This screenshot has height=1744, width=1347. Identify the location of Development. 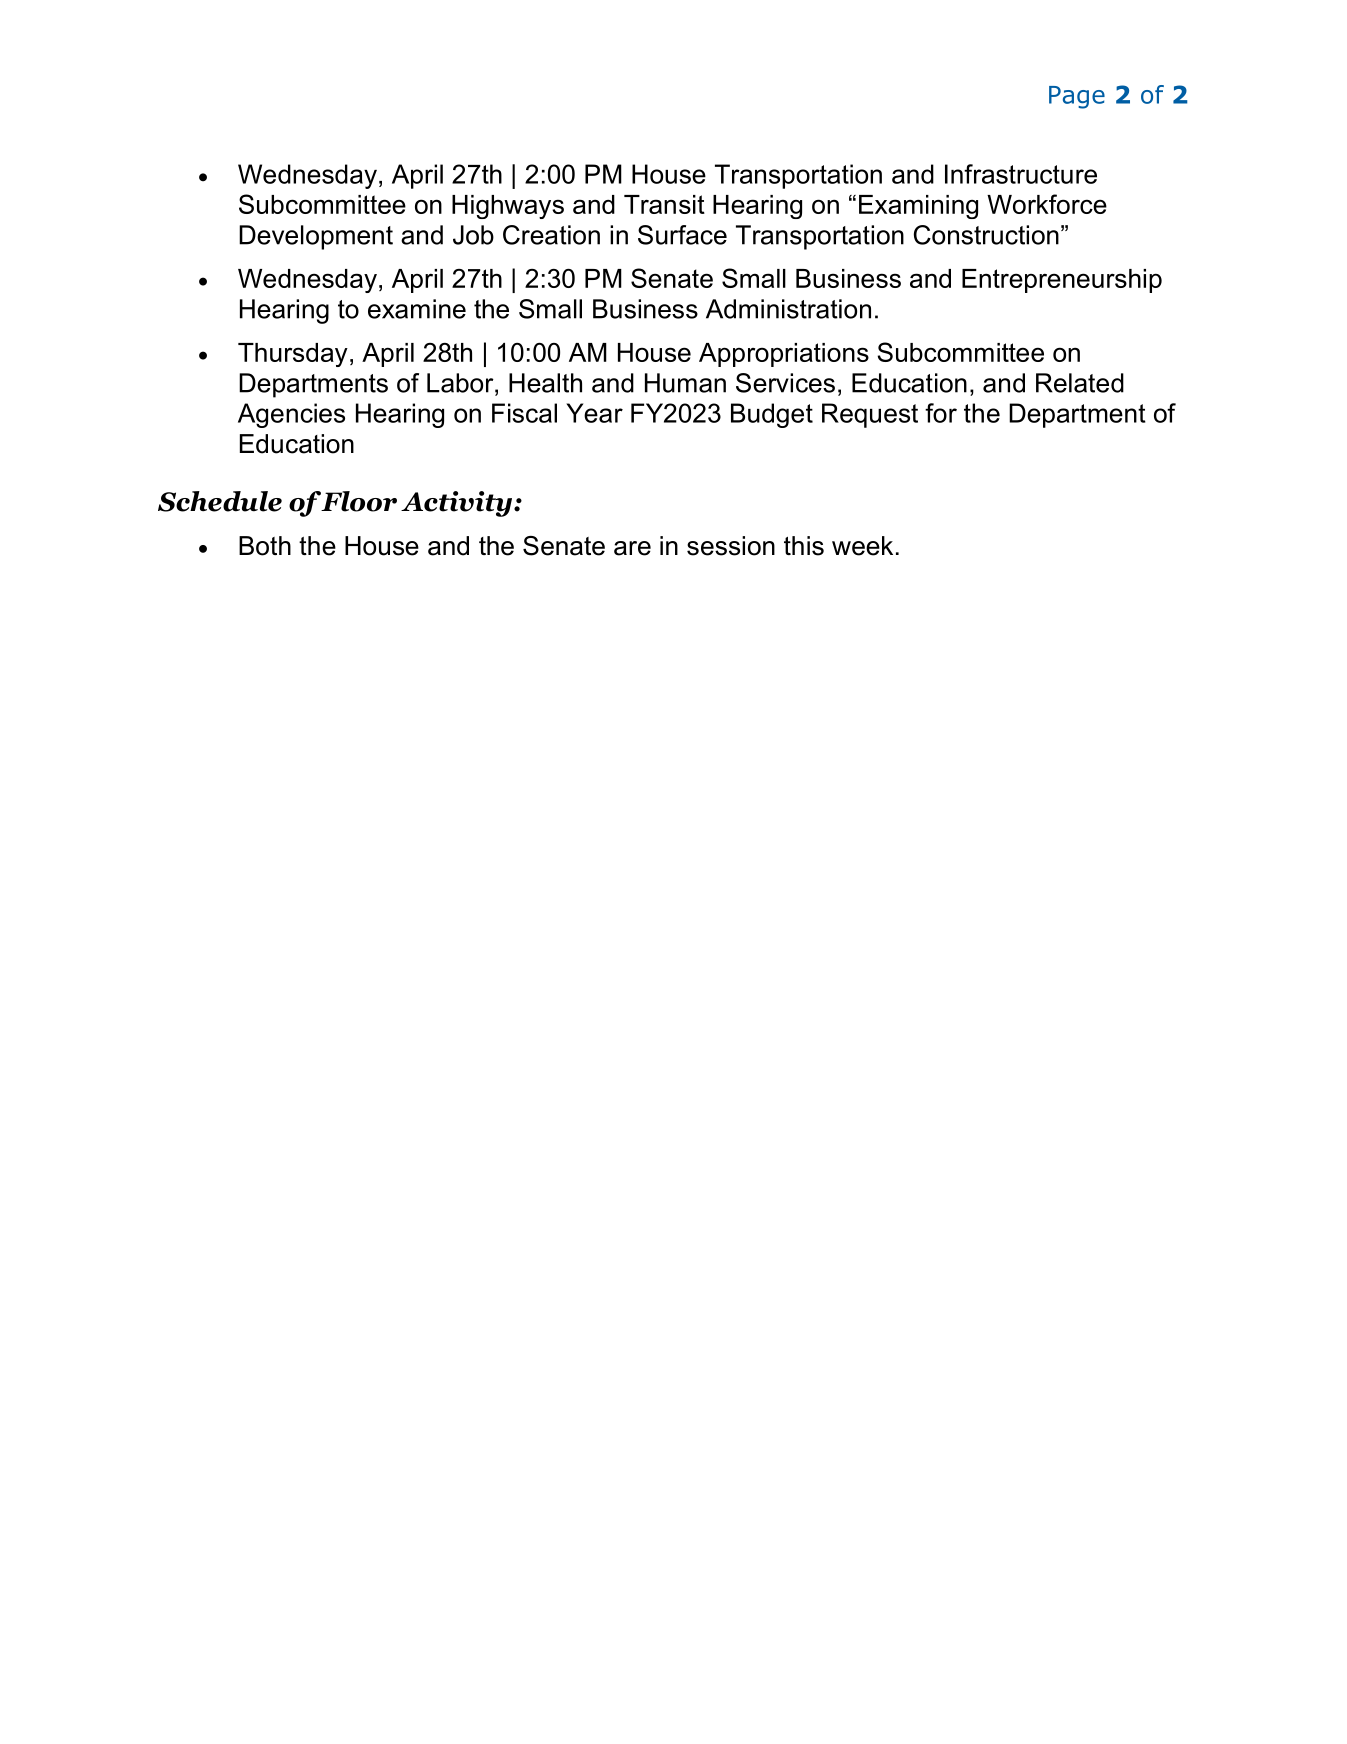
(316, 237).
